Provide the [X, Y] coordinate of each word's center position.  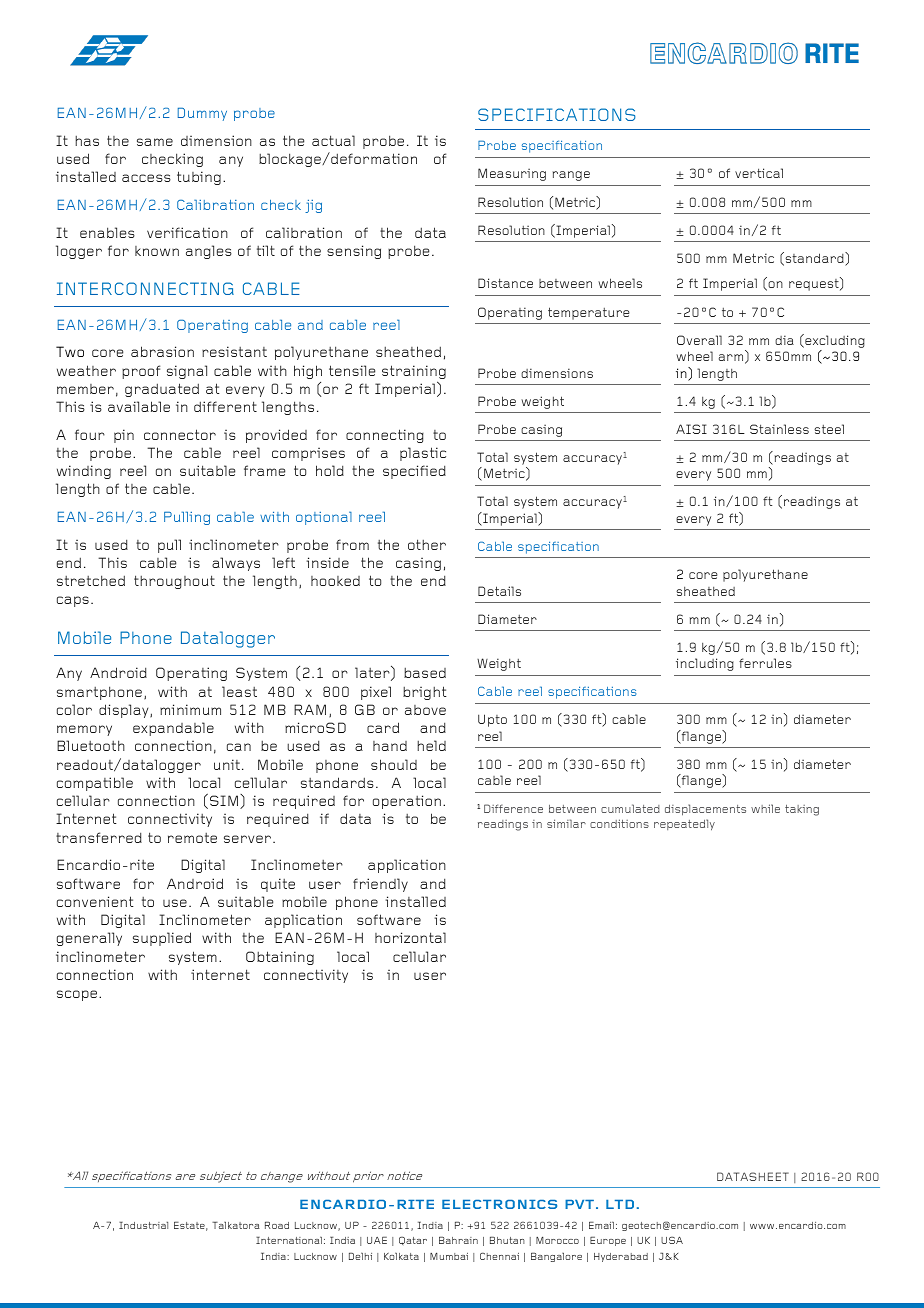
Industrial [143, 1225]
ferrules [765, 663]
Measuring [512, 174]
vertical [759, 173]
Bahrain [458, 1240]
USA [672, 1240]
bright [425, 693]
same [155, 142]
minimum [190, 709]
